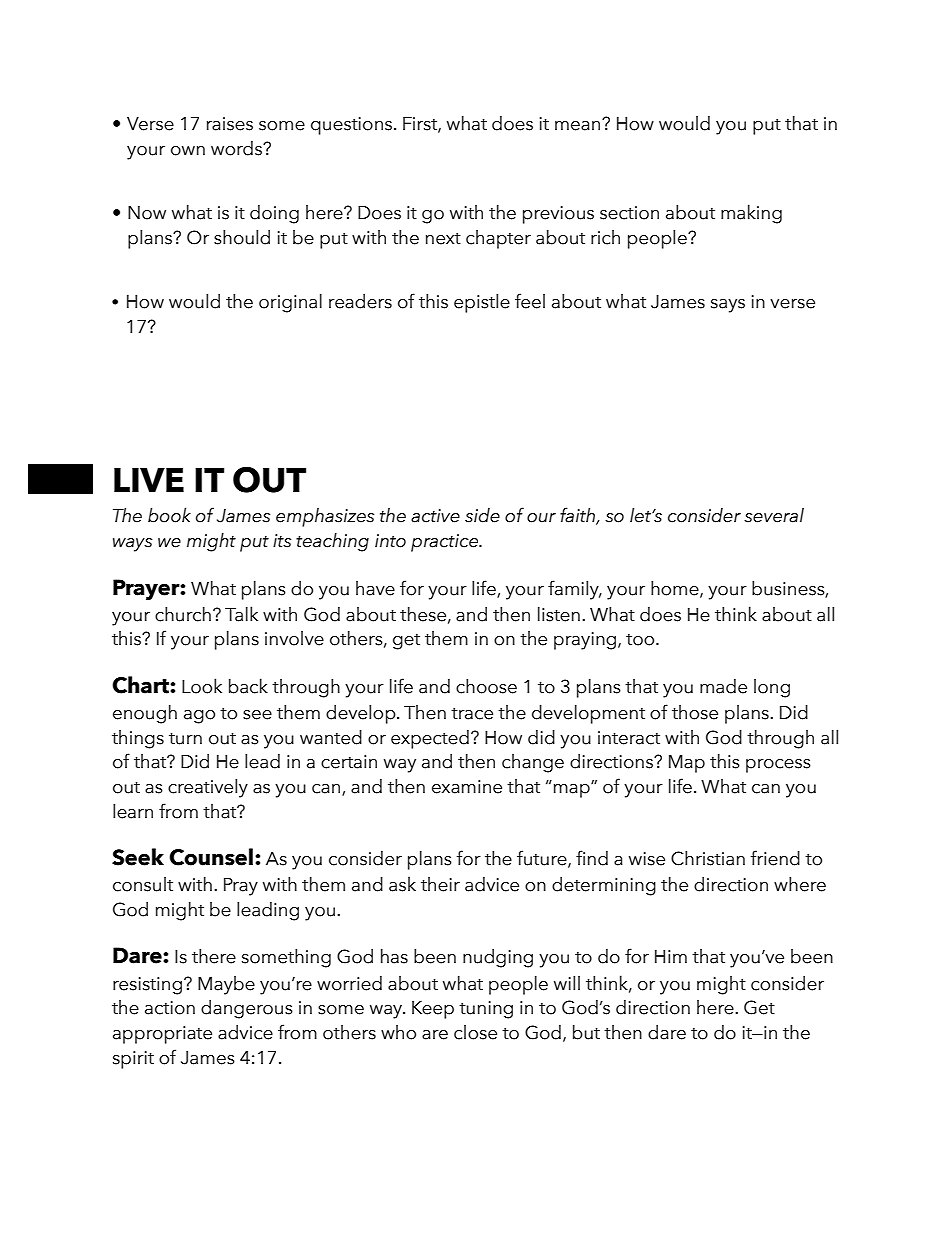 This image has height=1233, width=952. What do you see at coordinates (188, 151) in the image?
I see `own` at bounding box center [188, 151].
